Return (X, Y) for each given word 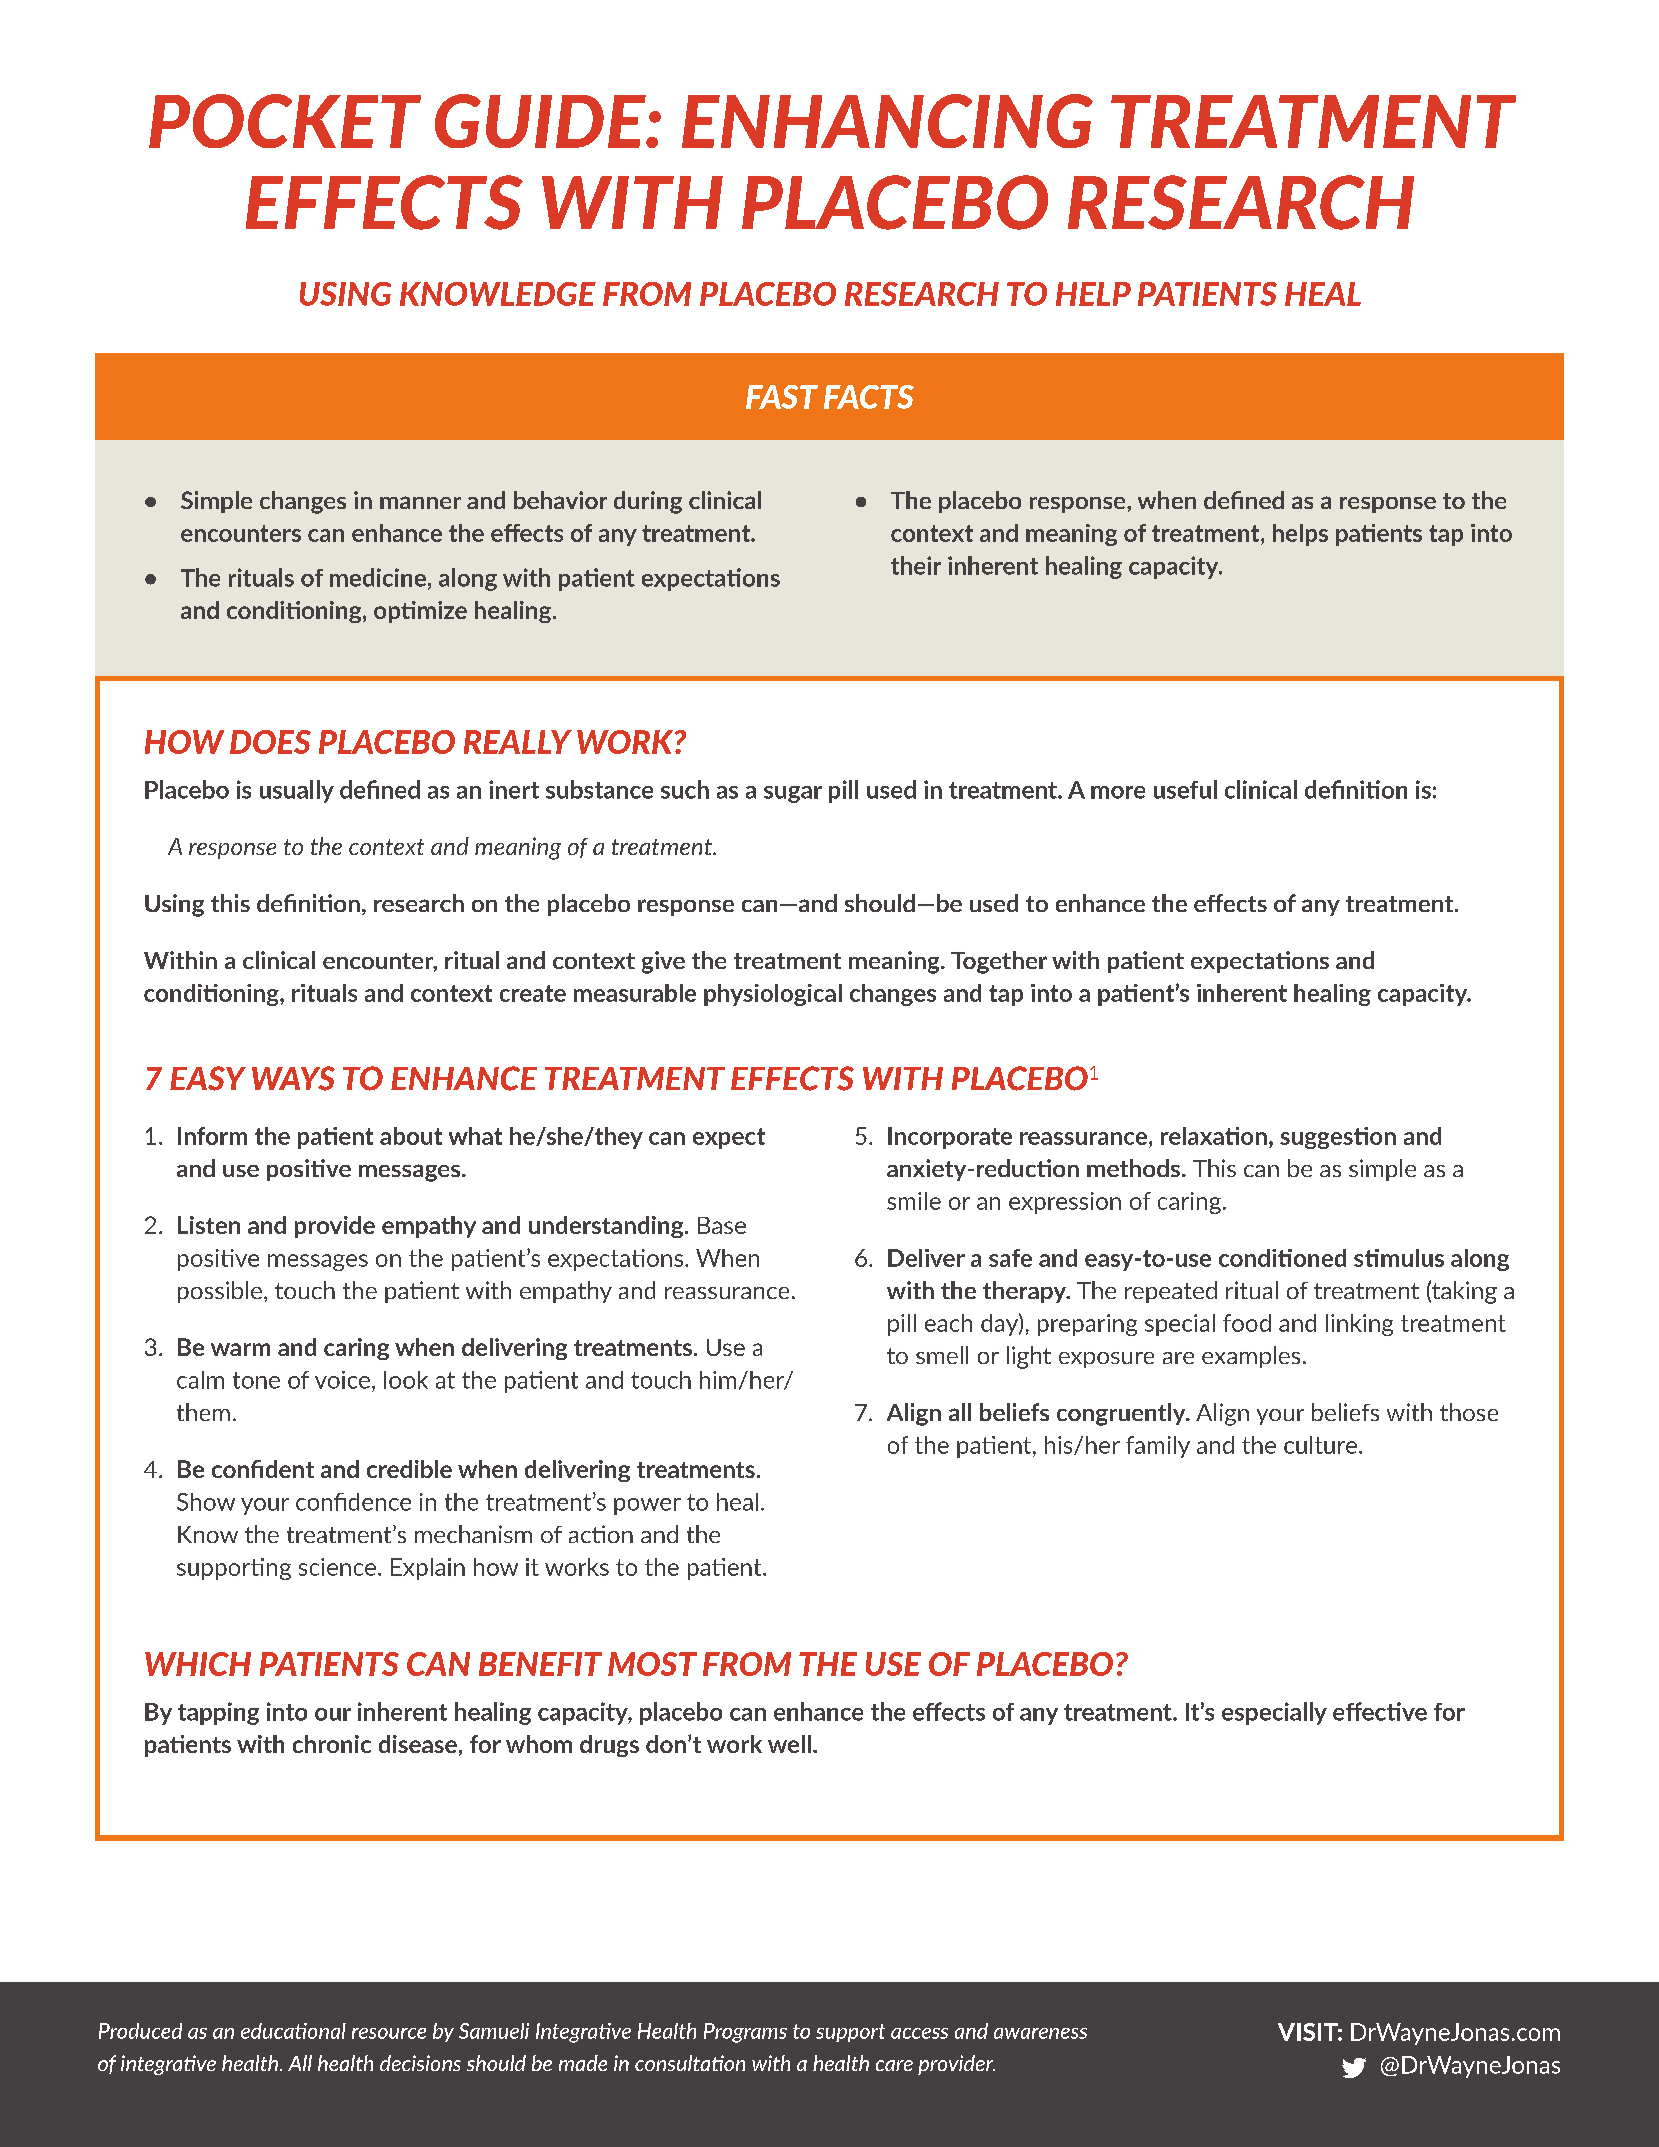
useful (1185, 789)
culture (1320, 1445)
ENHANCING (887, 121)
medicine (378, 577)
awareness (1040, 2033)
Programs (745, 2033)
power (647, 1506)
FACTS (869, 397)
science (337, 1567)
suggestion (1338, 1138)
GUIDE (541, 121)
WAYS (293, 1078)
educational (293, 2031)
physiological (773, 995)
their (916, 565)
